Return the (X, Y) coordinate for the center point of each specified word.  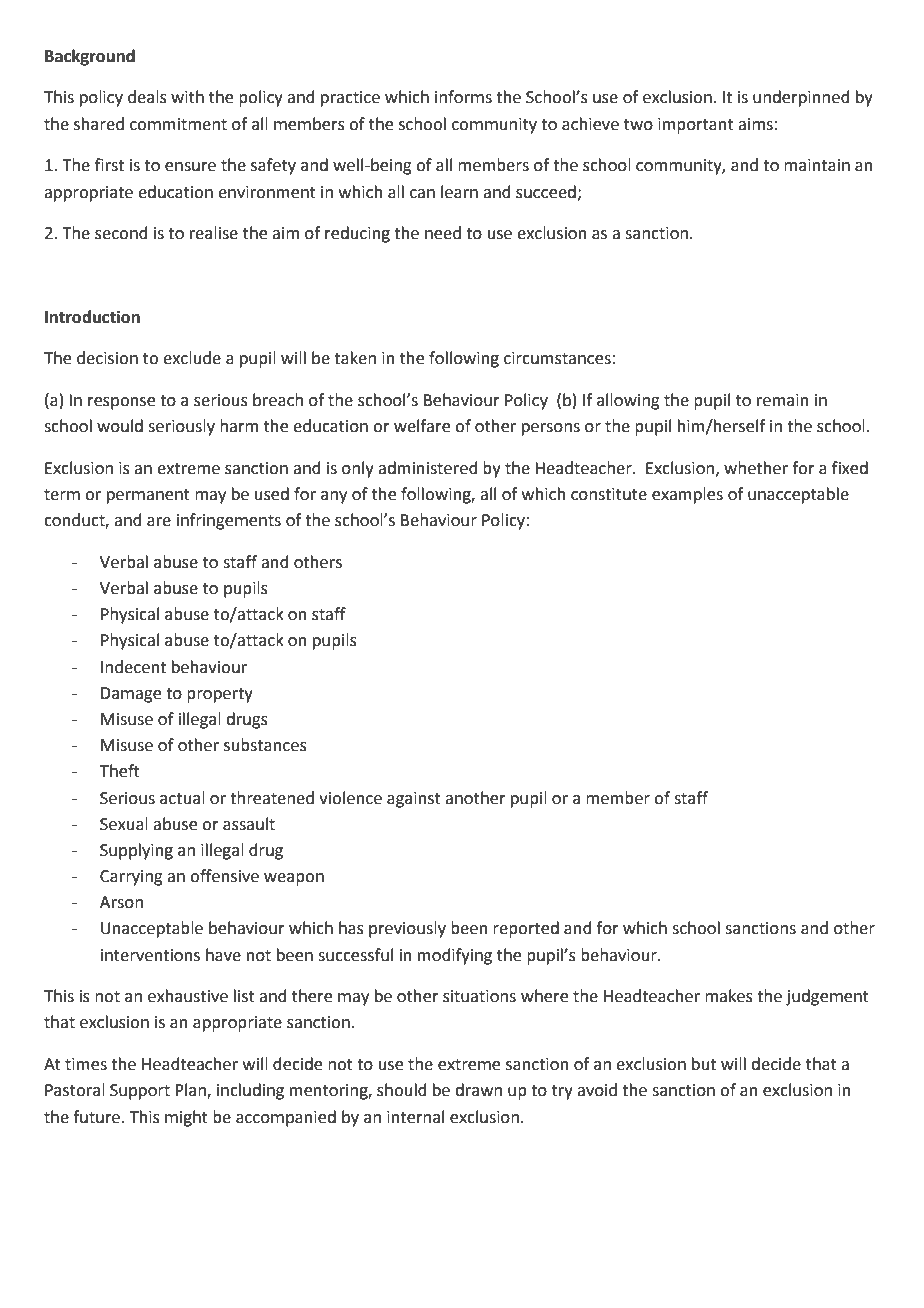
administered (428, 468)
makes (729, 996)
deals (147, 97)
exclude (192, 358)
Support (140, 1092)
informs (463, 97)
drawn (478, 1090)
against (414, 800)
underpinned (801, 98)
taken (355, 358)
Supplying (136, 851)
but (704, 1064)
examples (687, 495)
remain (783, 400)
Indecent (133, 667)
